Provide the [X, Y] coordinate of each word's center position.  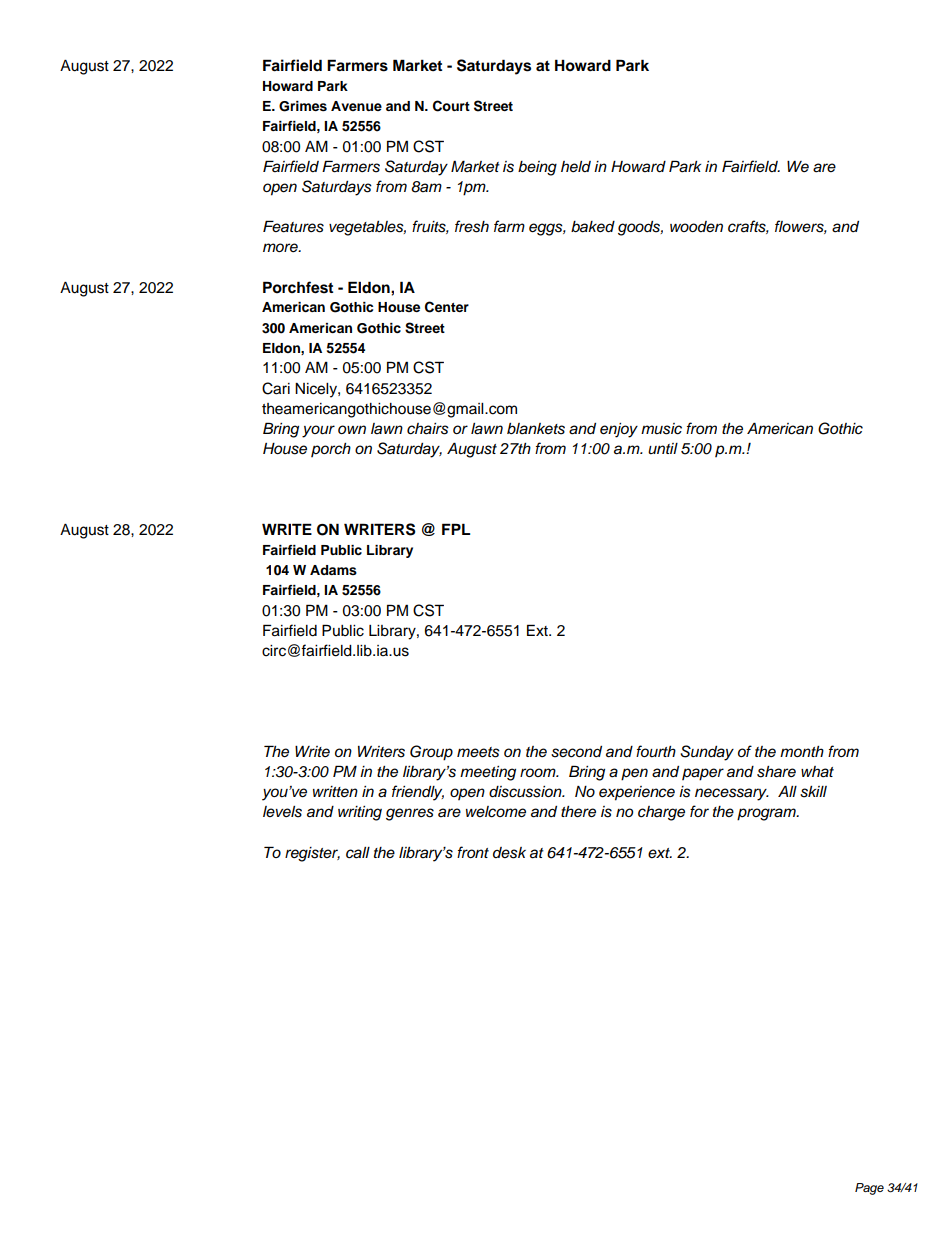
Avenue [356, 106]
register [312, 854]
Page [869, 1189]
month [802, 751]
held [576, 166]
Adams [333, 570]
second [576, 752]
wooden [696, 226]
